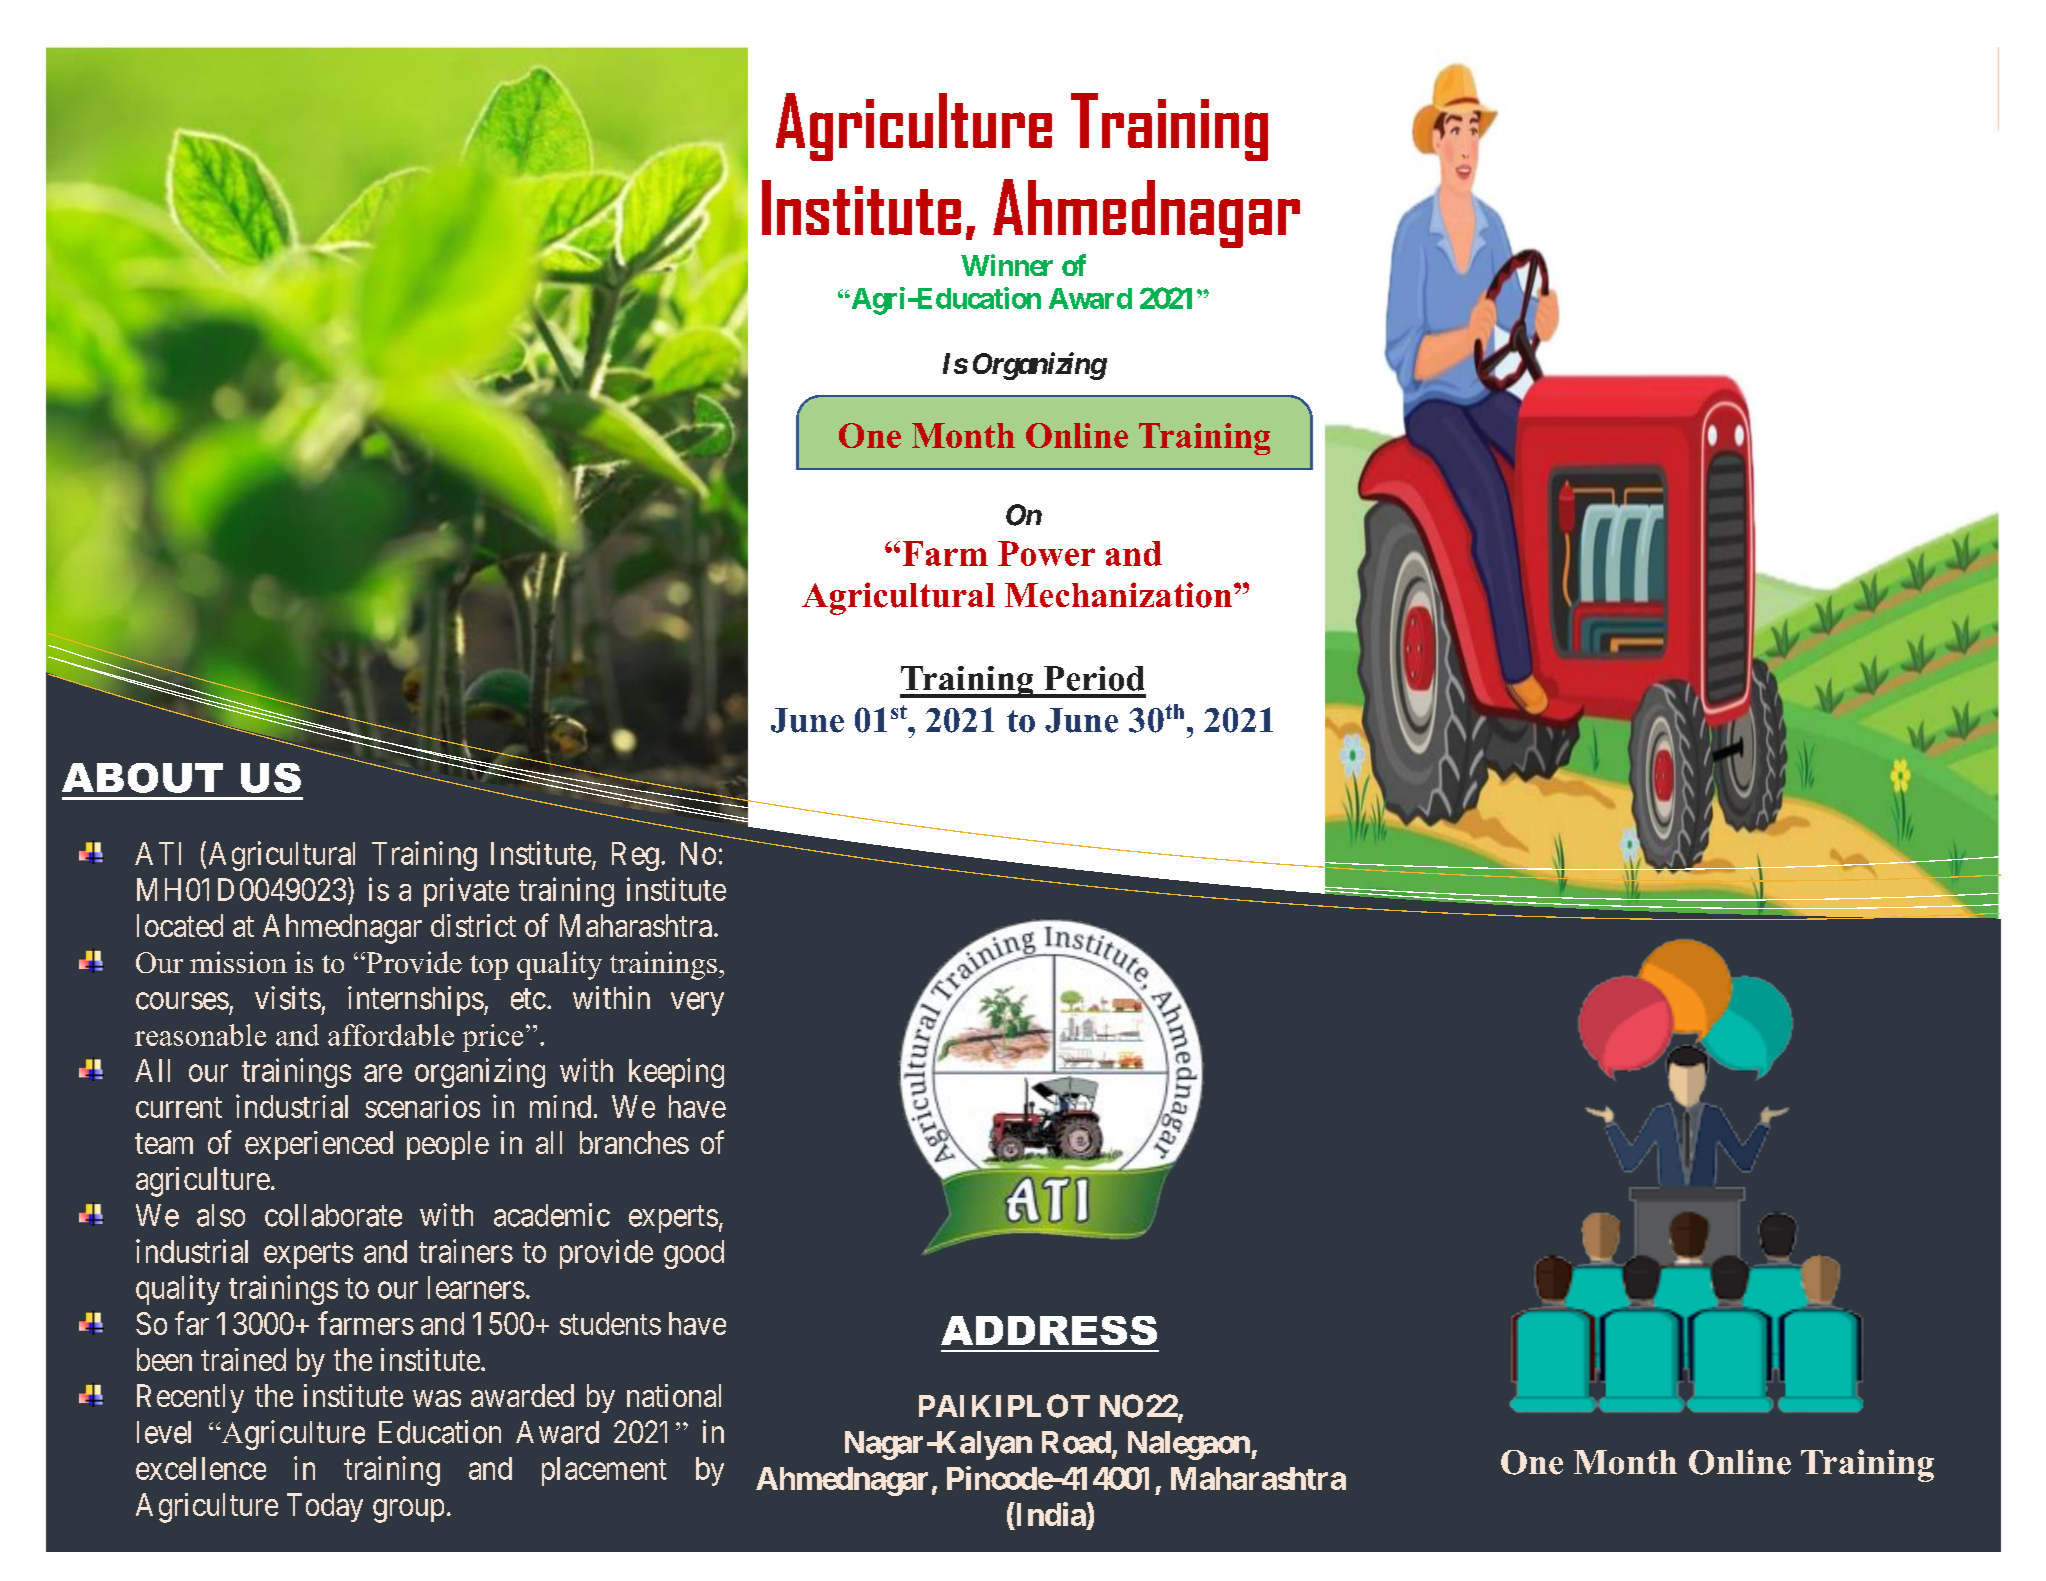 The height and width of the screenshot is (1581, 2046). I want to click on Period, so click(1094, 678).
